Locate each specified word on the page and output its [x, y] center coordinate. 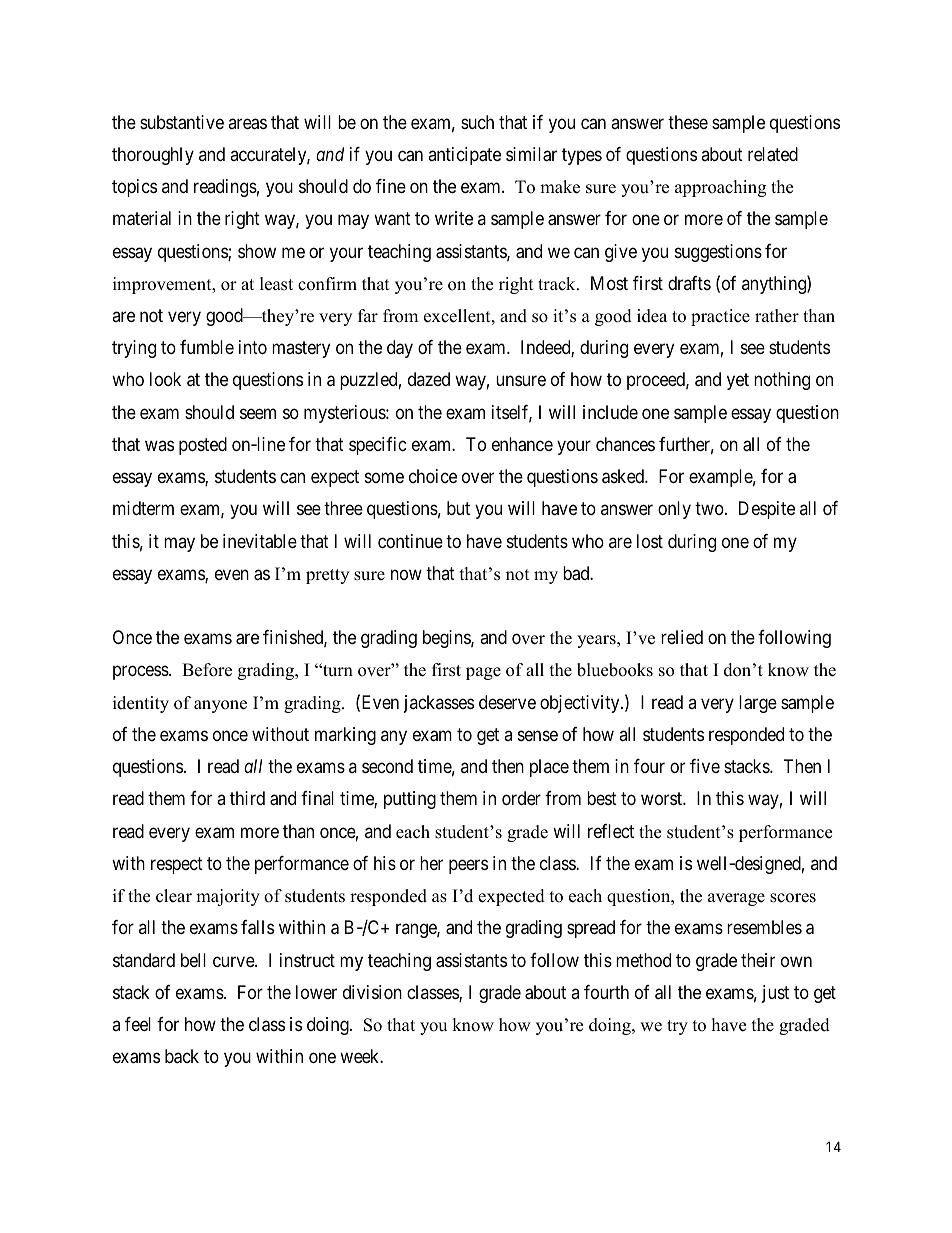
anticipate [464, 156]
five [705, 766]
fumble [207, 347]
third [247, 798]
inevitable [260, 541]
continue [410, 541]
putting [410, 800]
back [182, 1056]
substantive [182, 122]
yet [738, 382]
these [688, 122]
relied [682, 637]
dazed [429, 379]
